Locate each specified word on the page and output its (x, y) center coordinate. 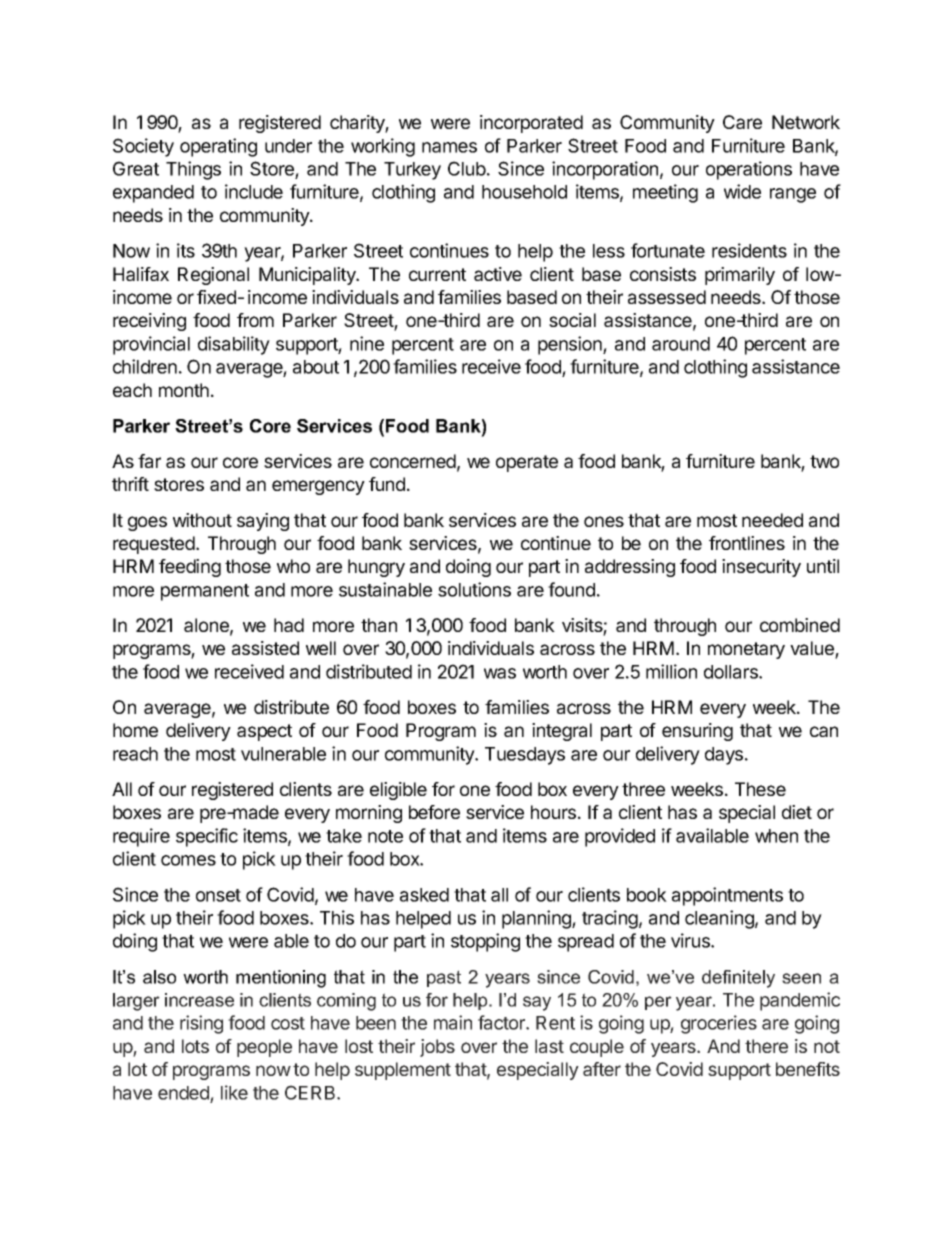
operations (749, 170)
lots (195, 1046)
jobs (437, 1048)
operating (218, 147)
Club (467, 168)
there (766, 1046)
